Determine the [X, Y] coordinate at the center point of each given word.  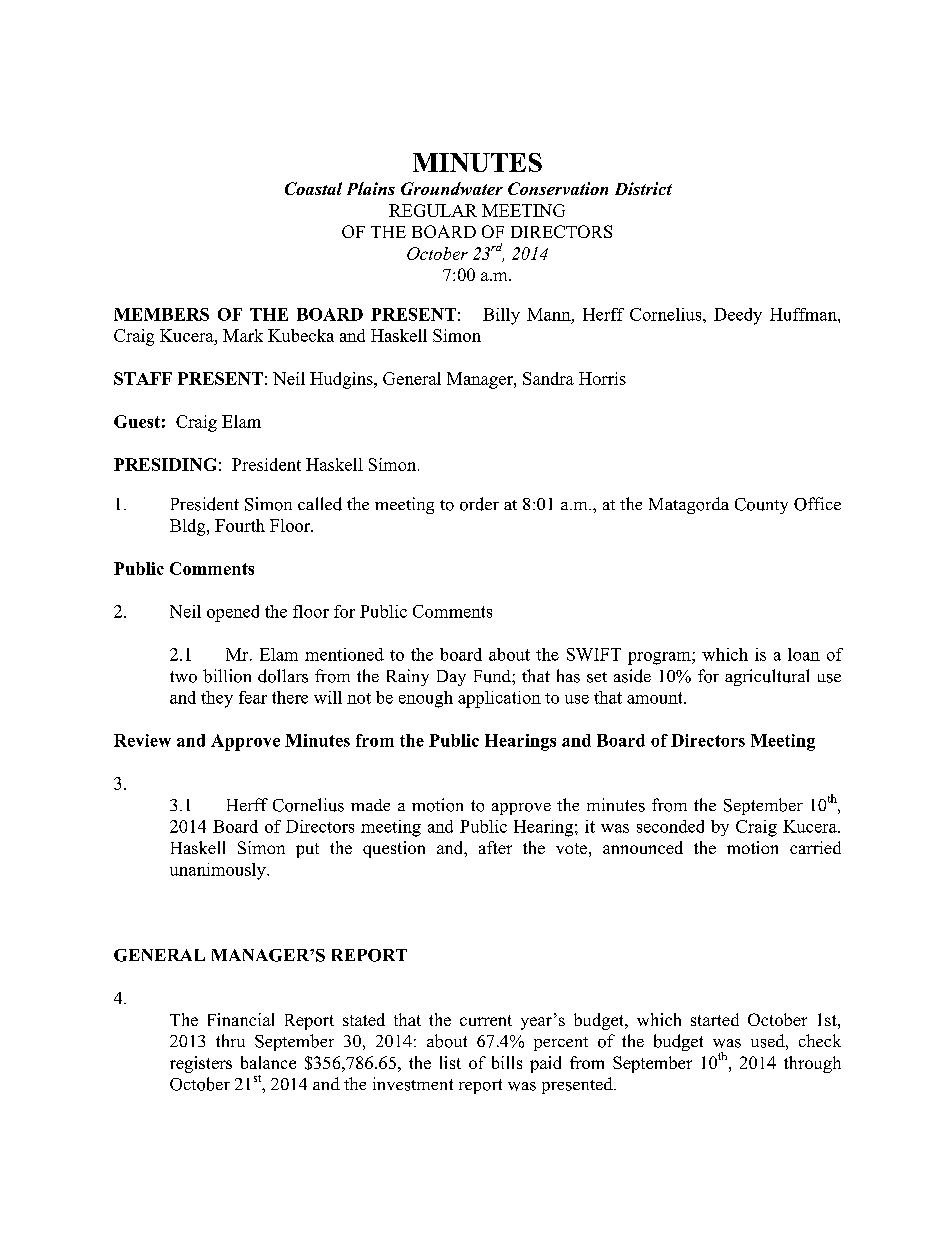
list [450, 1062]
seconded [670, 826]
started [715, 1019]
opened [233, 613]
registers [201, 1064]
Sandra [548, 378]
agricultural [767, 677]
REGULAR [433, 210]
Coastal [313, 188]
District [643, 188]
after [495, 847]
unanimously [219, 871]
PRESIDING [165, 464]
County [761, 506]
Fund [493, 676]
